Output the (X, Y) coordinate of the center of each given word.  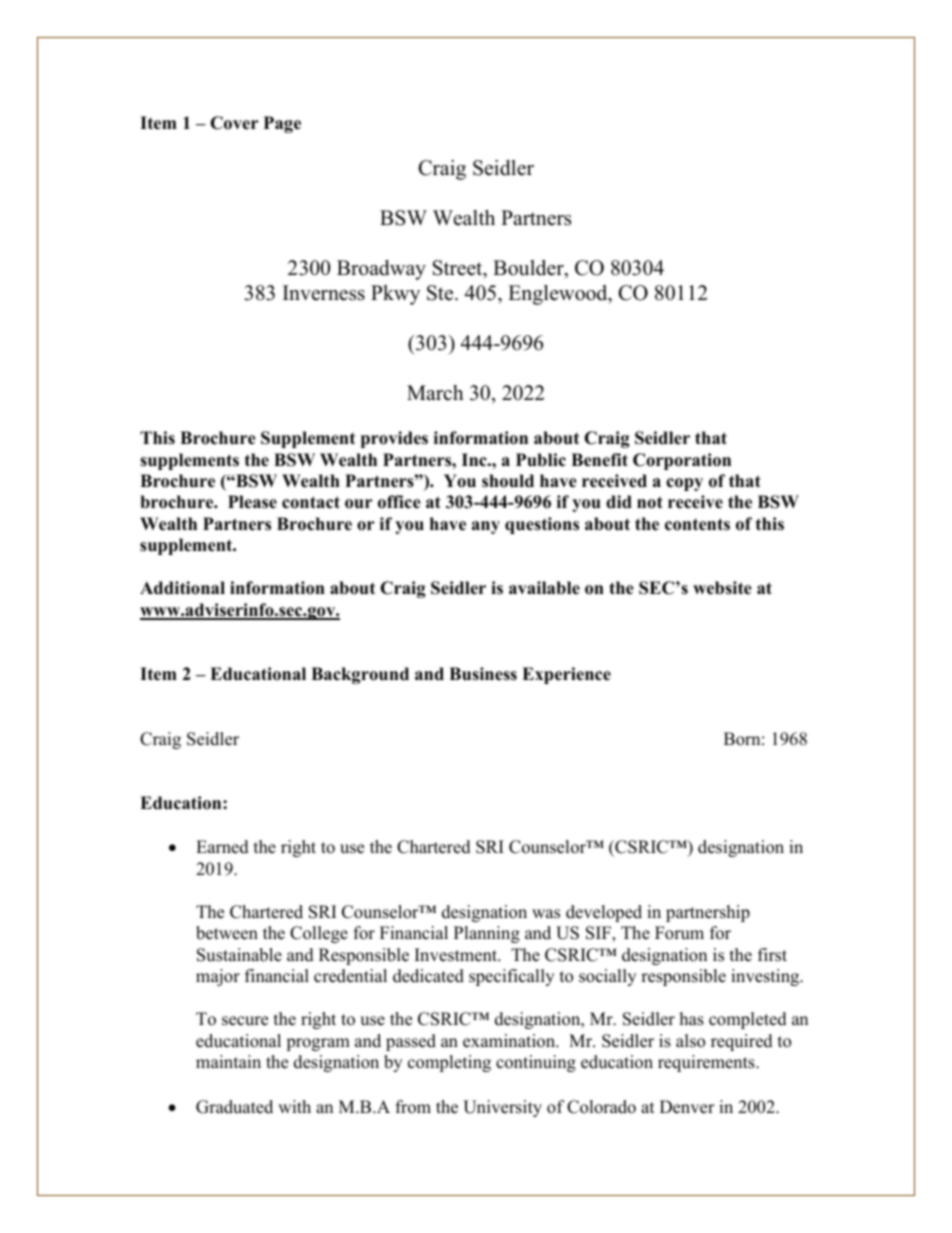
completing (449, 1063)
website (722, 588)
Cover (234, 123)
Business (483, 674)
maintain (228, 1061)
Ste (441, 293)
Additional (182, 588)
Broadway (381, 270)
